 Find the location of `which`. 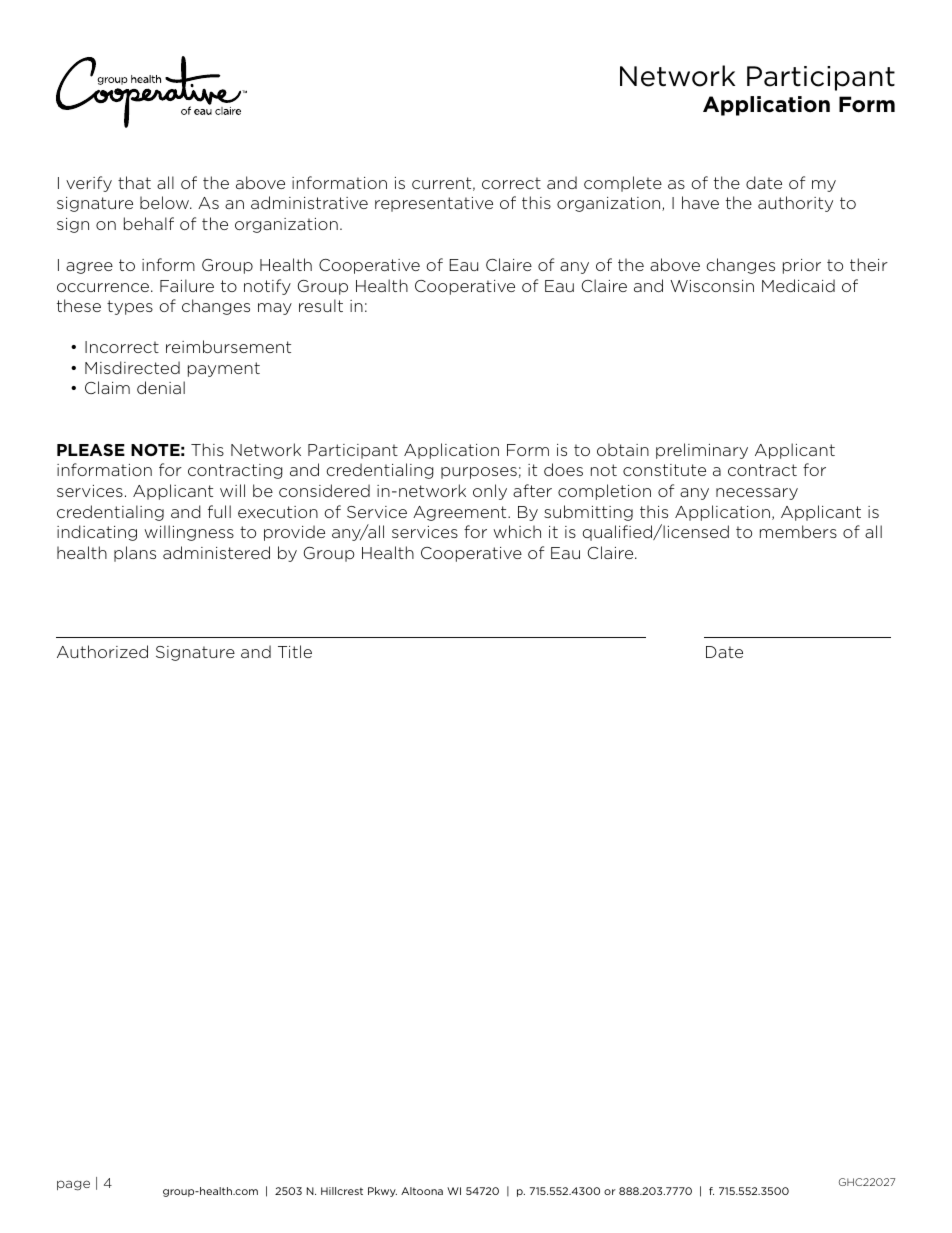

which is located at coordinates (517, 531).
